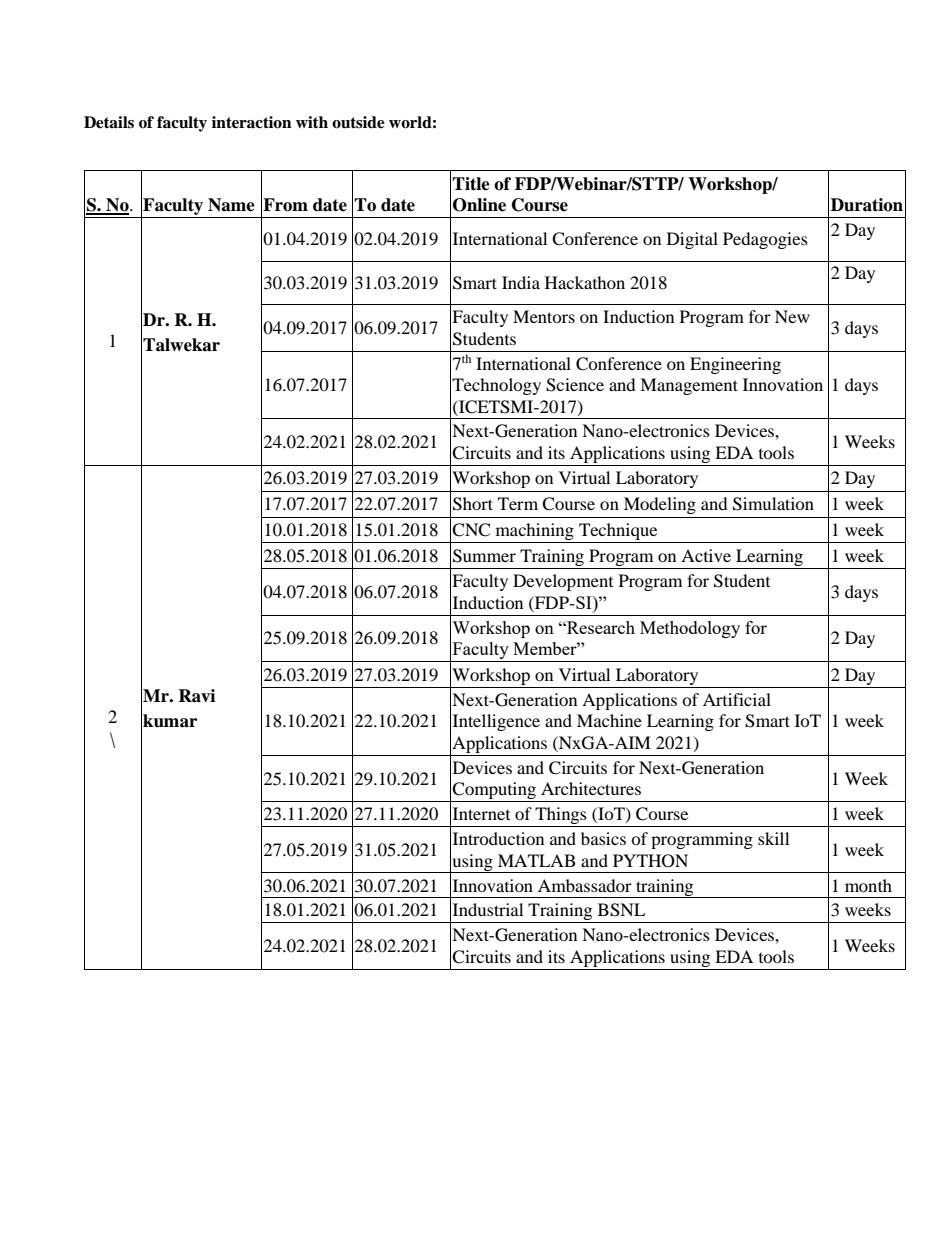  Describe the element at coordinates (765, 240) in the document. I see `Pedagogies` at that location.
